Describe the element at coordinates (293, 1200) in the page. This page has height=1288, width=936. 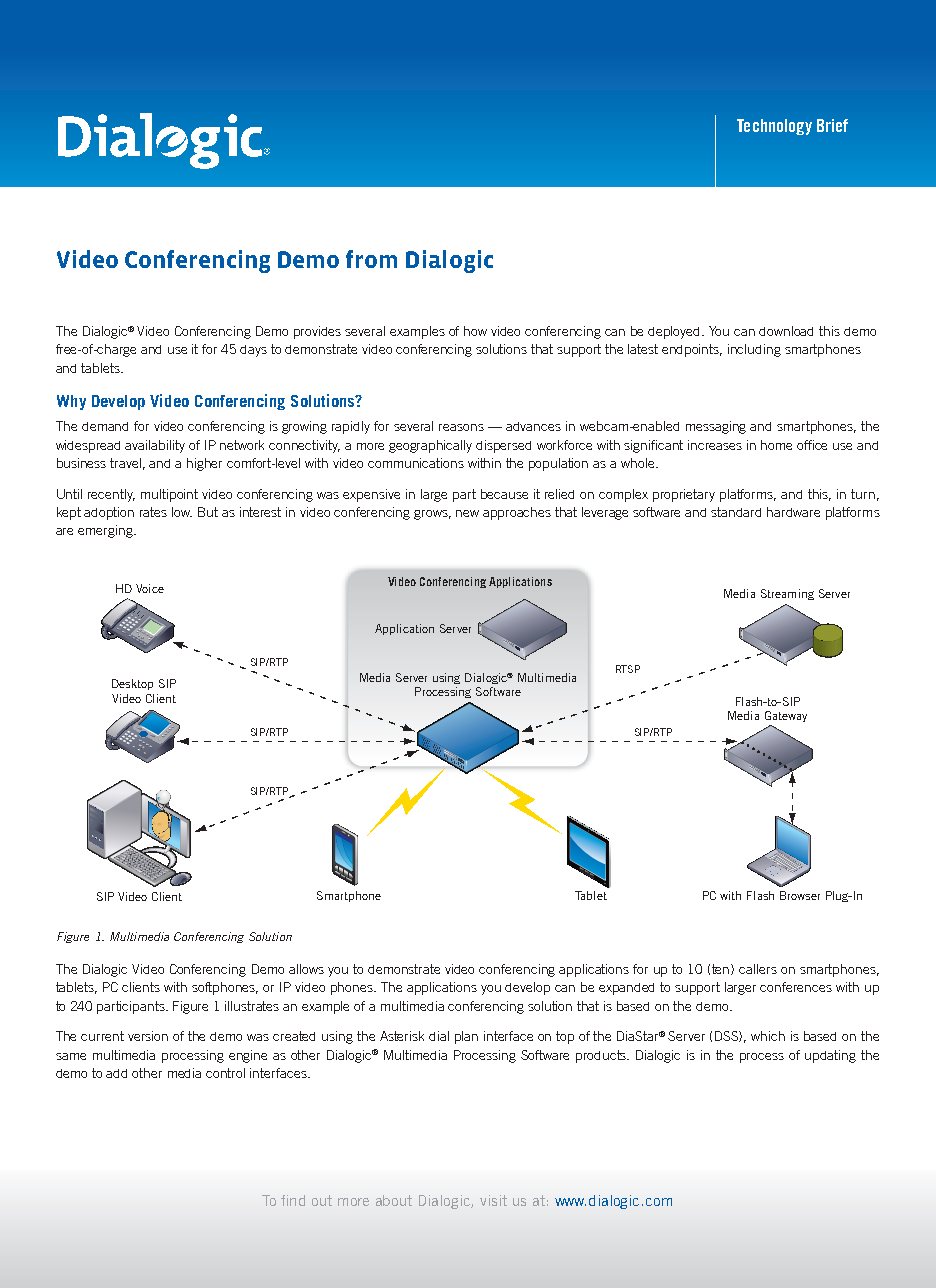
I see `find` at that location.
